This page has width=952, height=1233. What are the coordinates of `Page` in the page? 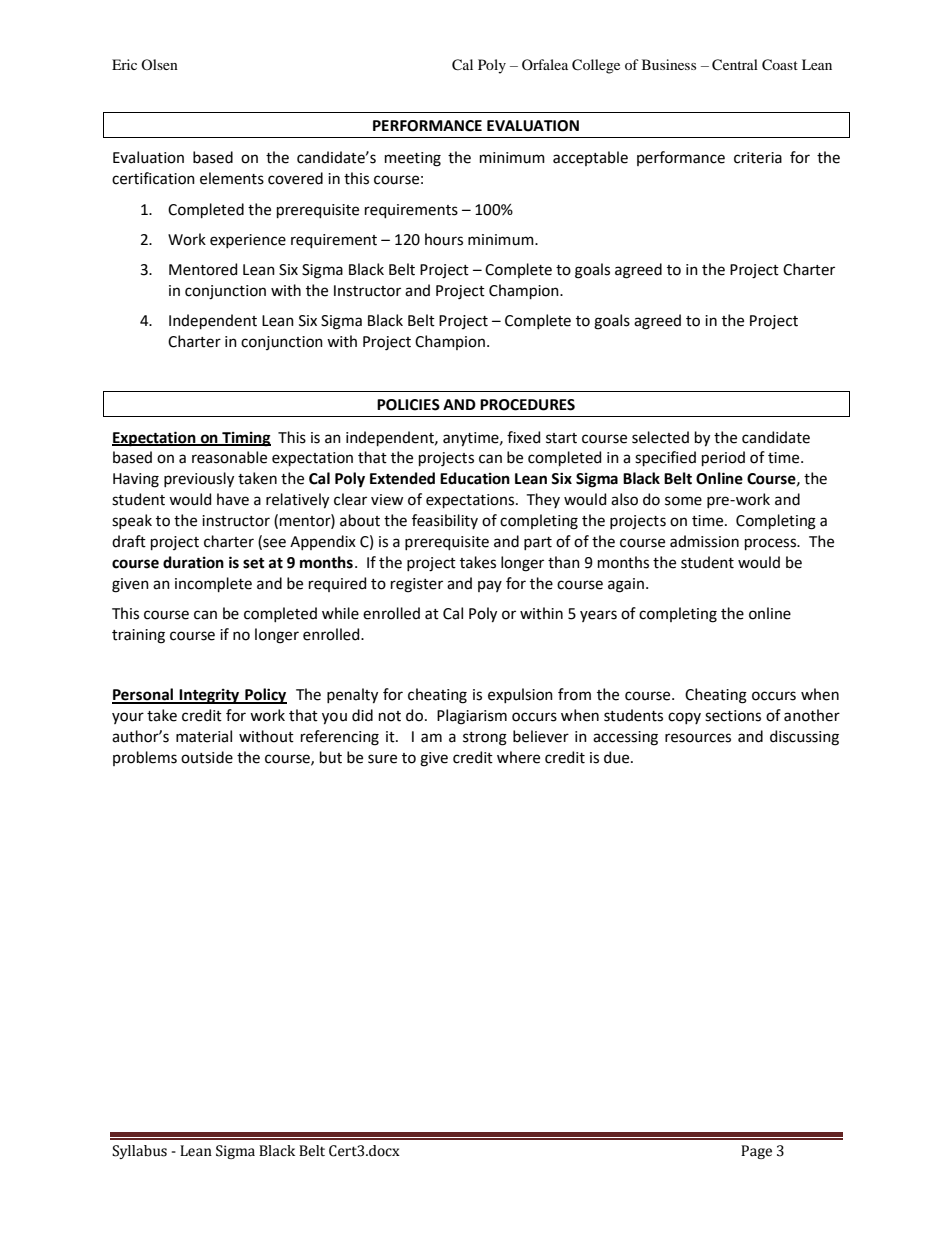 It's located at (756, 1152).
